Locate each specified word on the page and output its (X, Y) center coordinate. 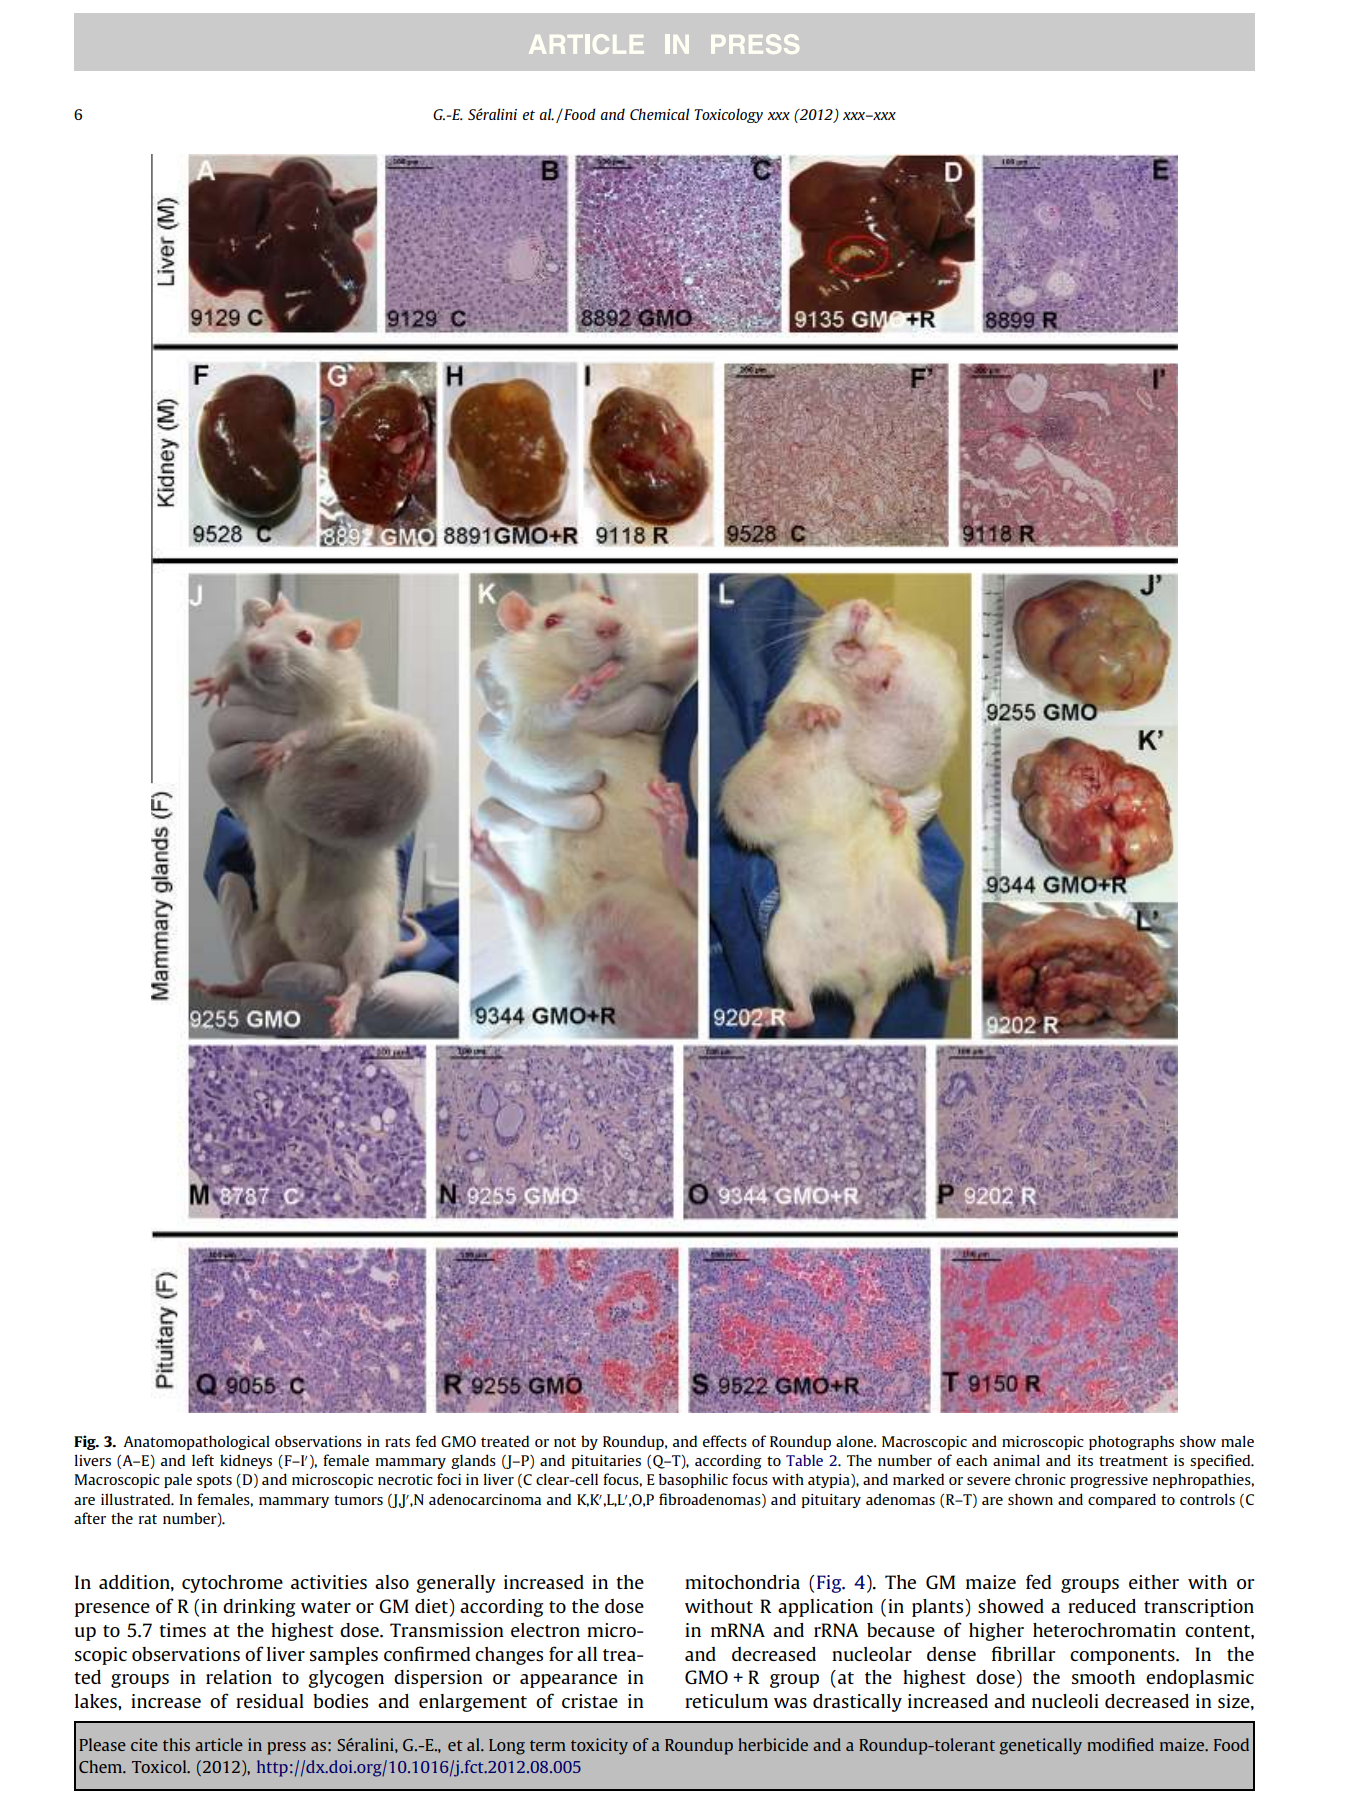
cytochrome (232, 1584)
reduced (1102, 1606)
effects (725, 1441)
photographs (1131, 1442)
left (203, 1460)
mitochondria (742, 1582)
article (219, 1744)
